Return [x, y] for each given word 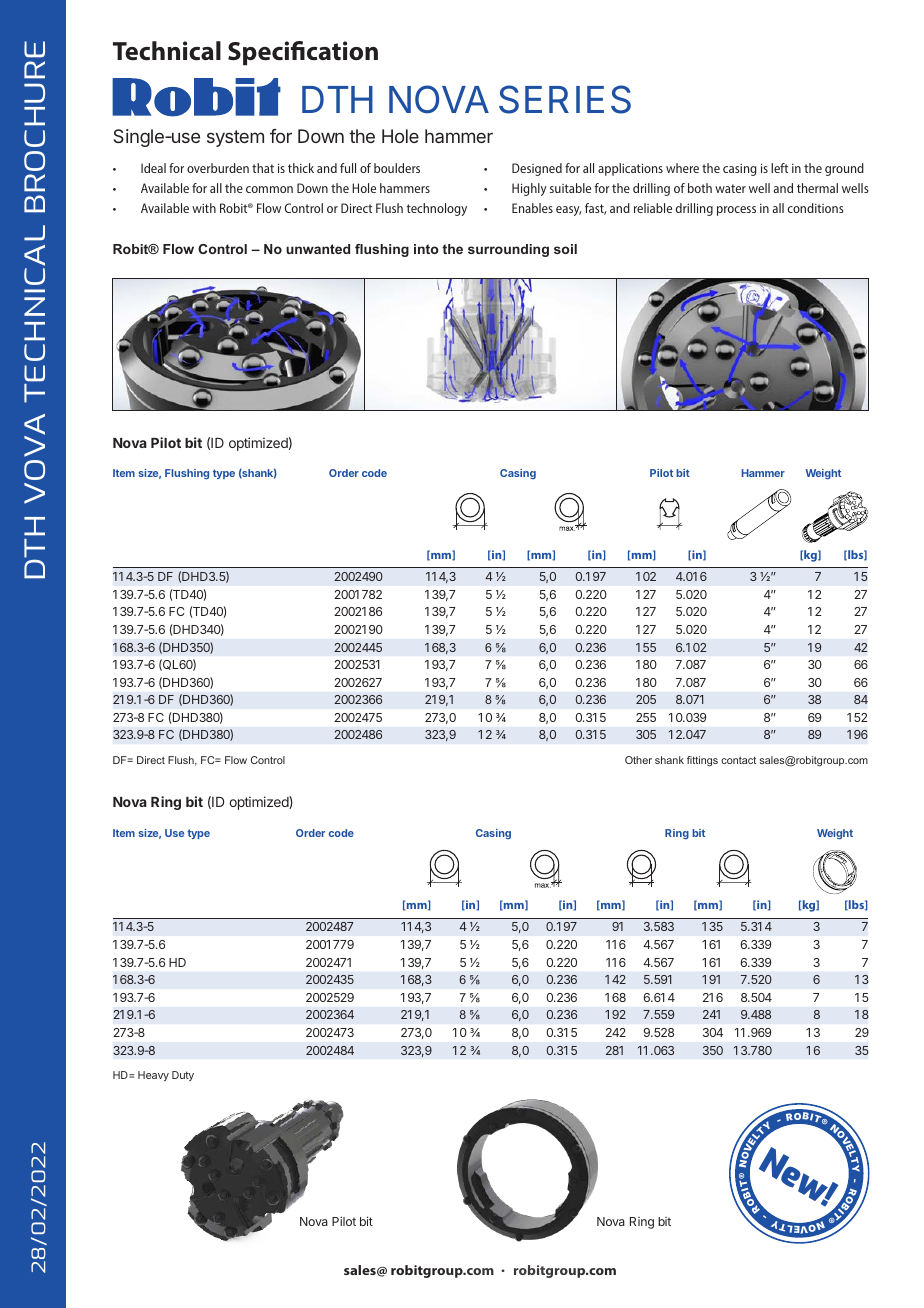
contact [738, 760]
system [235, 138]
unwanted [318, 249]
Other [638, 760]
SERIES [565, 99]
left [779, 168]
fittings [702, 761]
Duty [183, 1076]
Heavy [153, 1076]
